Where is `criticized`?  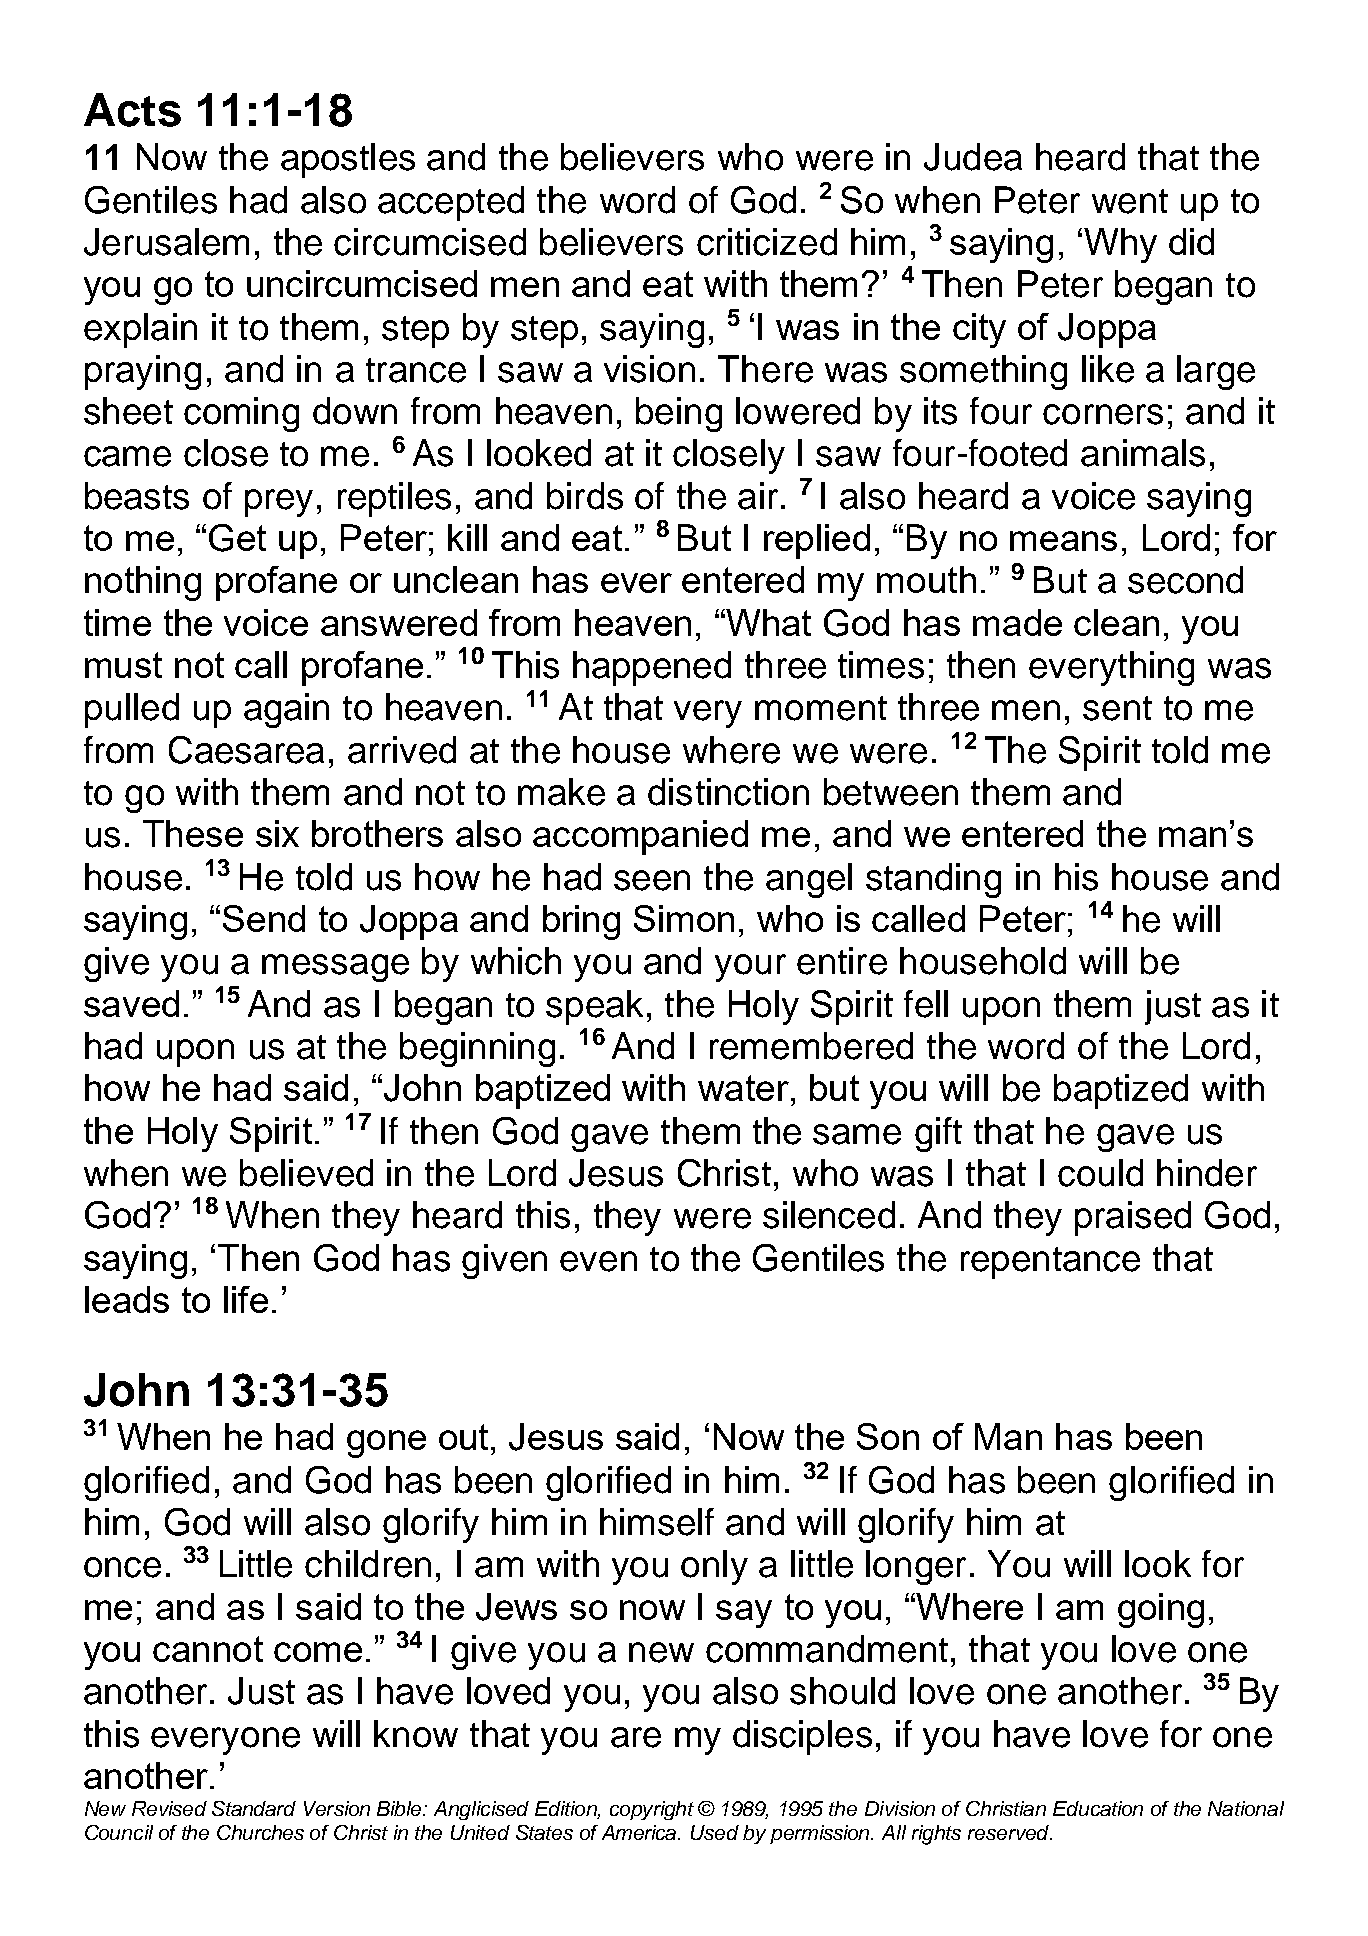
criticized is located at coordinates (767, 242).
